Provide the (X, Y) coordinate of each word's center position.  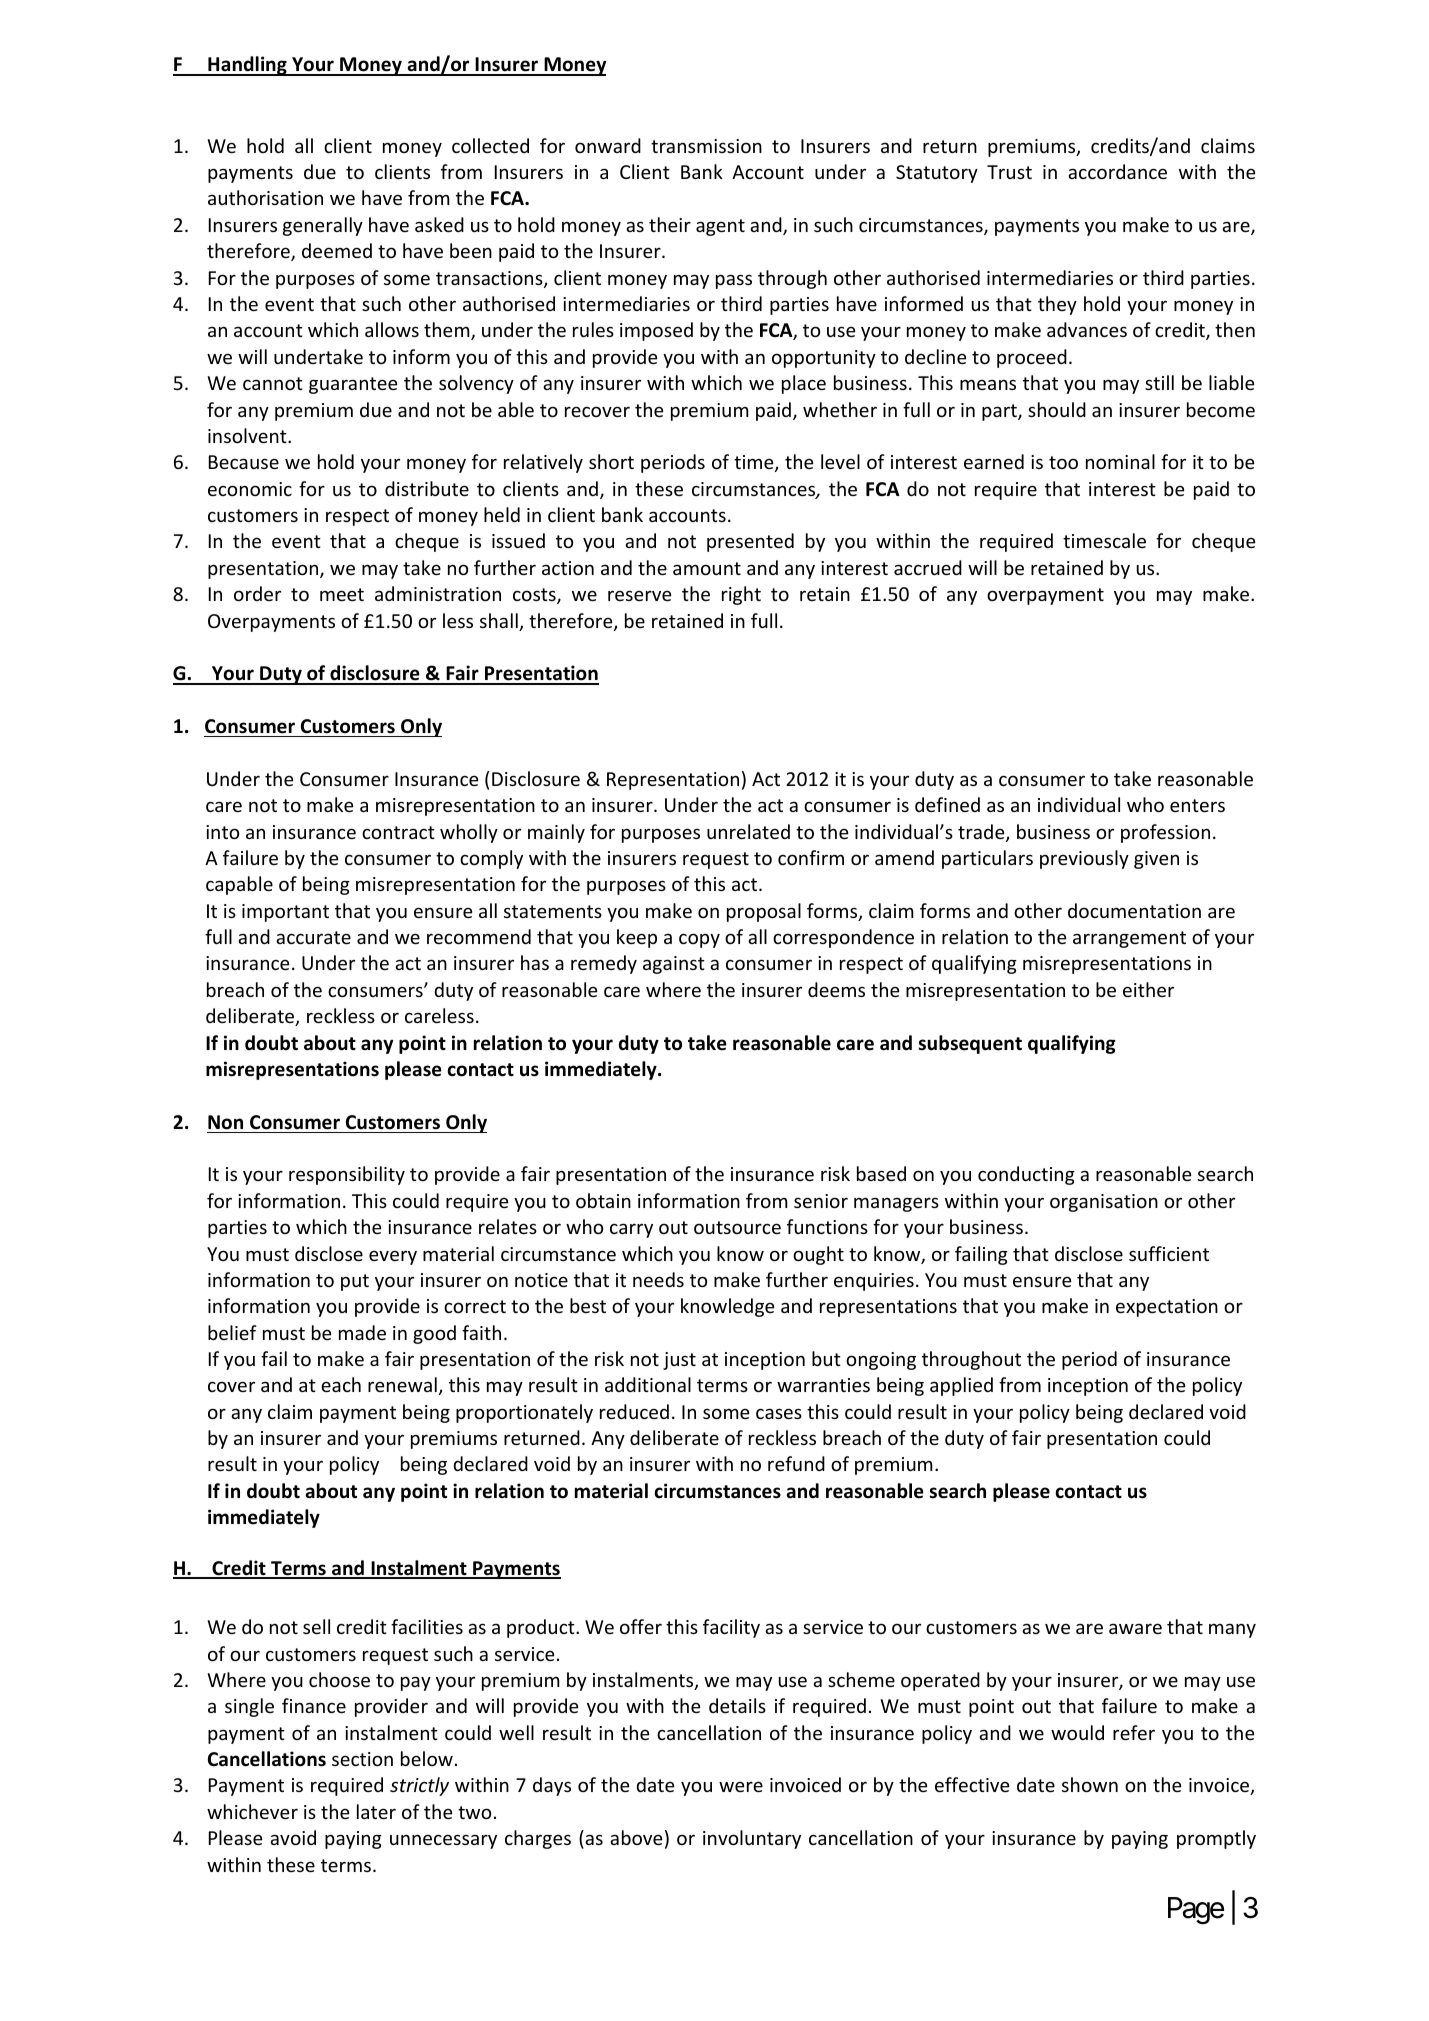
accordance (1117, 171)
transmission (706, 146)
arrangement (1129, 939)
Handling (247, 66)
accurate (313, 937)
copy (699, 940)
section (362, 1759)
